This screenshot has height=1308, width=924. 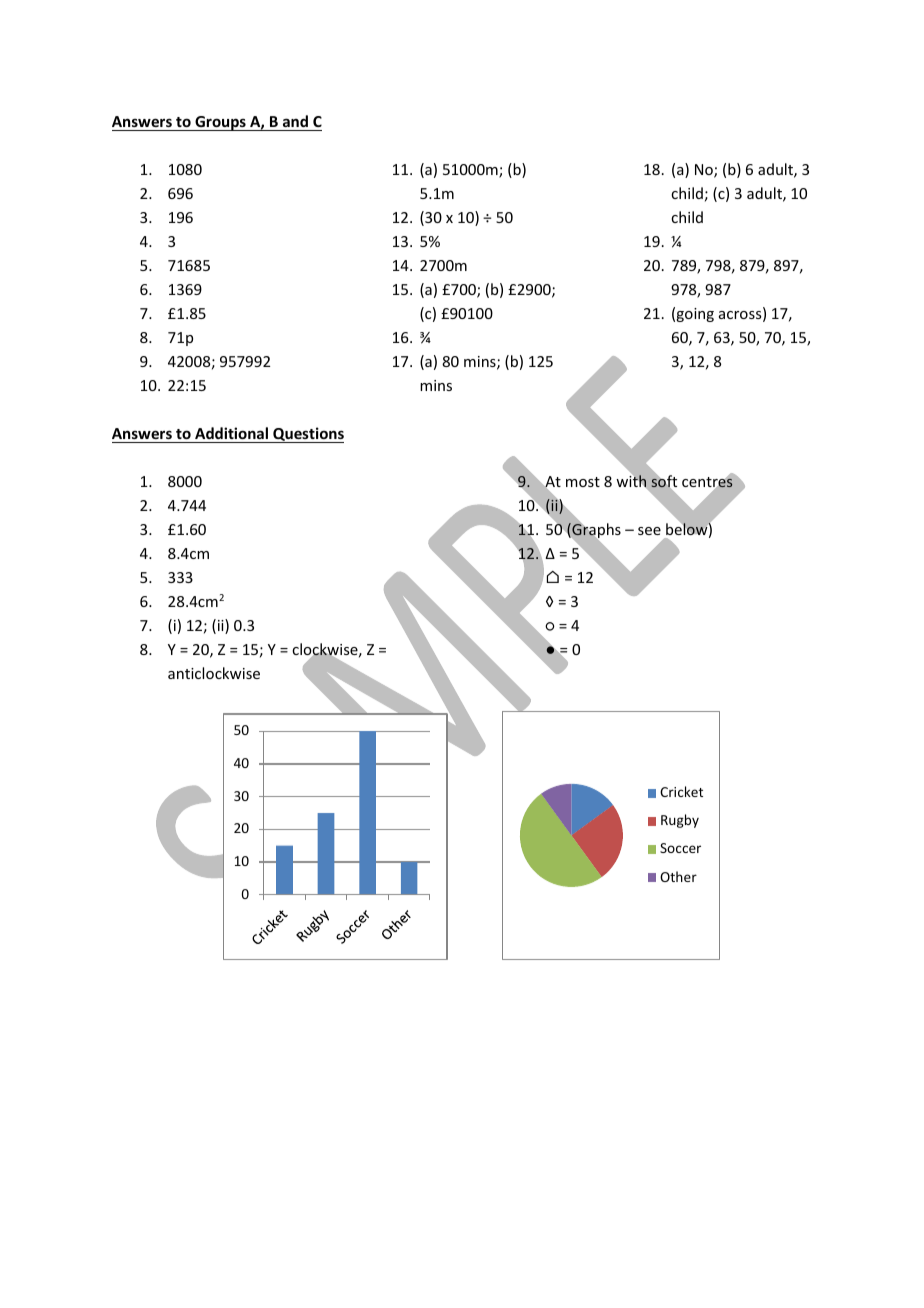 I want to click on Other, so click(x=678, y=876).
